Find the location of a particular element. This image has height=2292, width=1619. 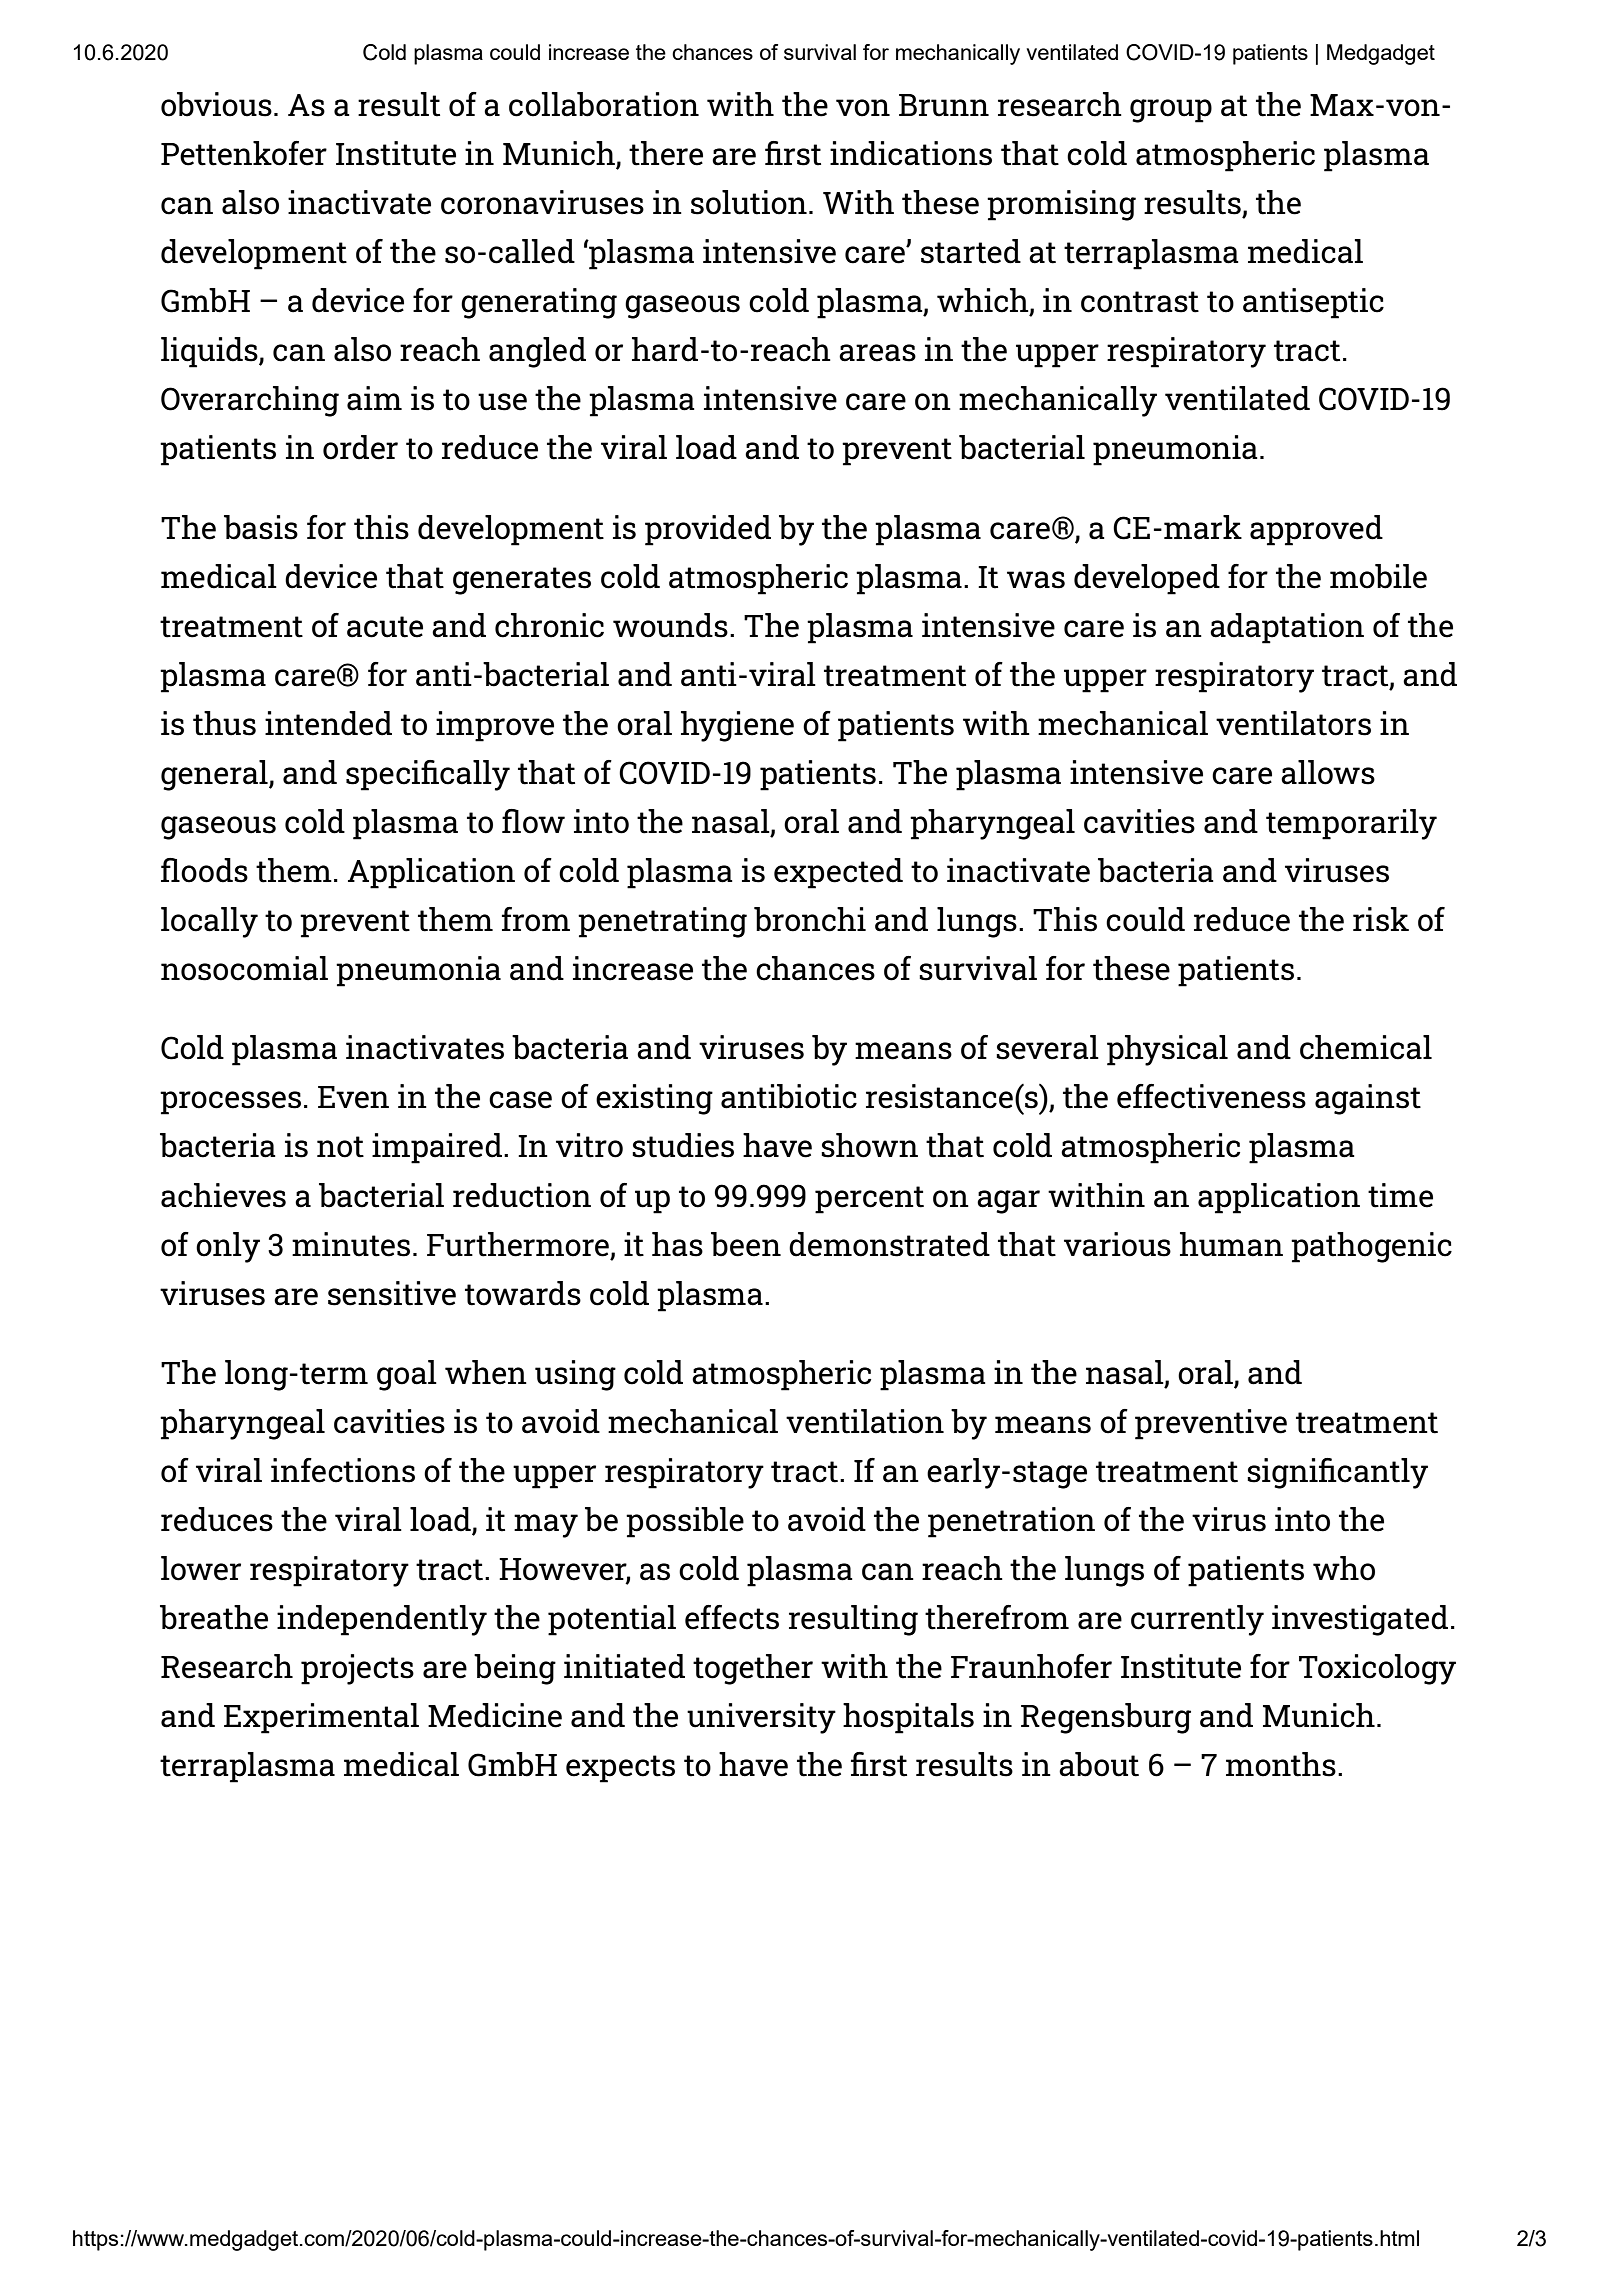

approved is located at coordinates (1316, 530).
